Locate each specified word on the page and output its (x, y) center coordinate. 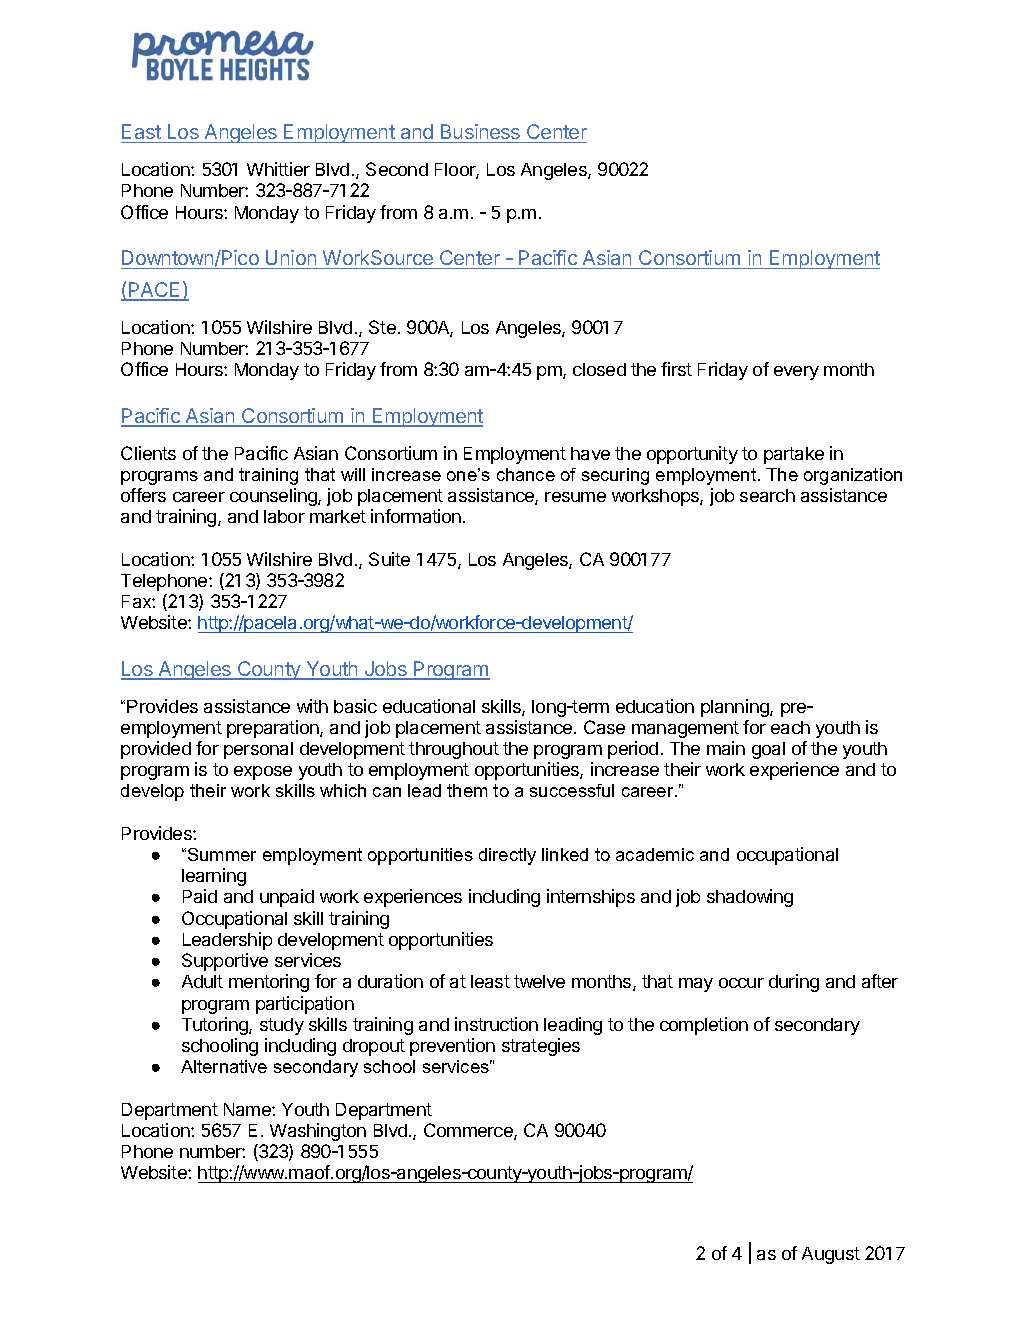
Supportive (225, 962)
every (796, 373)
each (790, 727)
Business (480, 131)
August (831, 1255)
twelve (539, 981)
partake (794, 455)
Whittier (278, 169)
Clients (148, 453)
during (794, 983)
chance (526, 474)
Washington (318, 1132)
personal (258, 750)
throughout (454, 750)
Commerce (469, 1131)
